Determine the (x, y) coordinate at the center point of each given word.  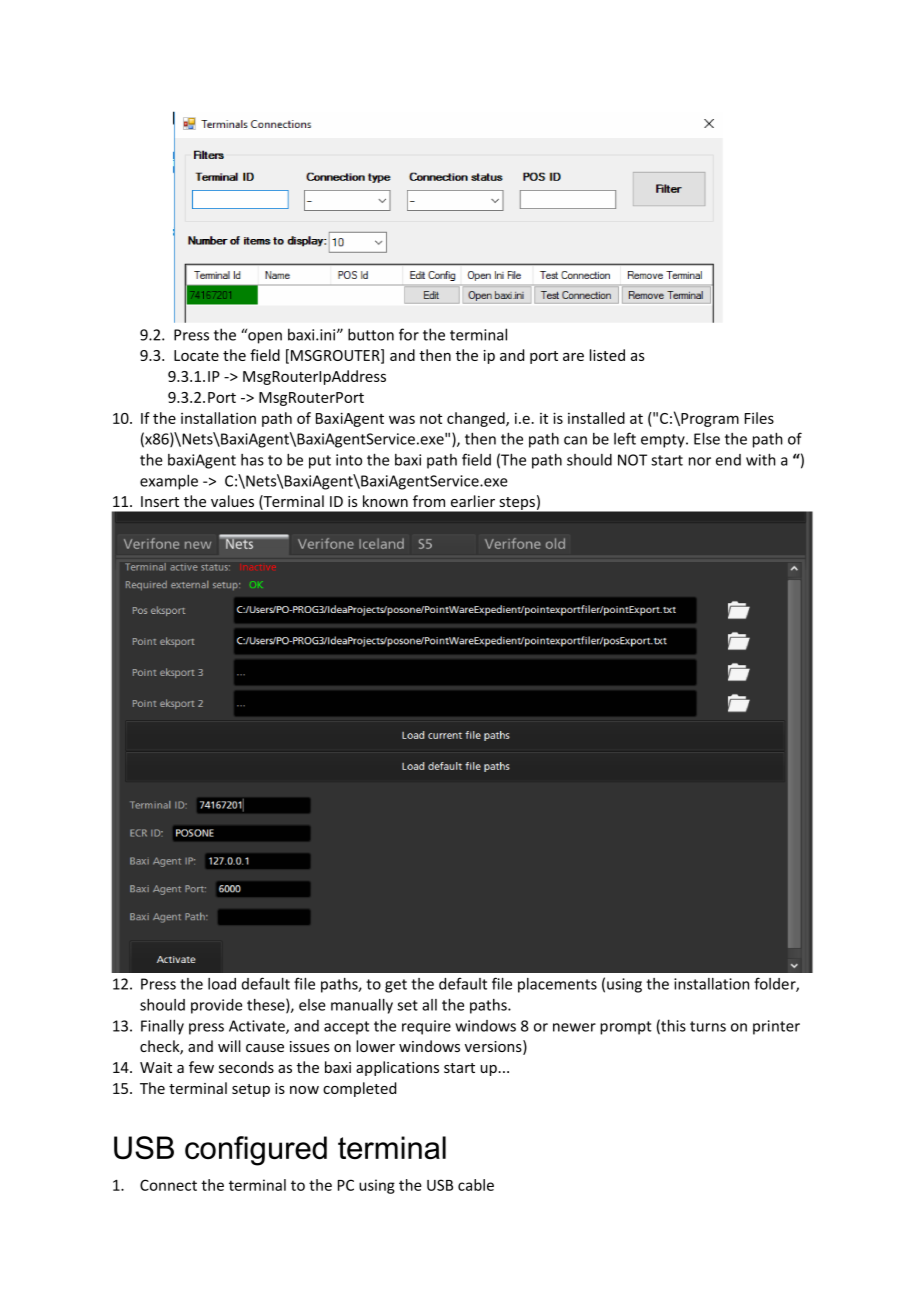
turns (708, 1026)
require (426, 1027)
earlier (473, 501)
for (409, 334)
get (396, 986)
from (429, 501)
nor (700, 461)
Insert (160, 501)
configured (256, 1151)
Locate (196, 355)
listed (607, 355)
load (222, 984)
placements (557, 985)
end (728, 460)
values (232, 501)
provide (216, 1006)
